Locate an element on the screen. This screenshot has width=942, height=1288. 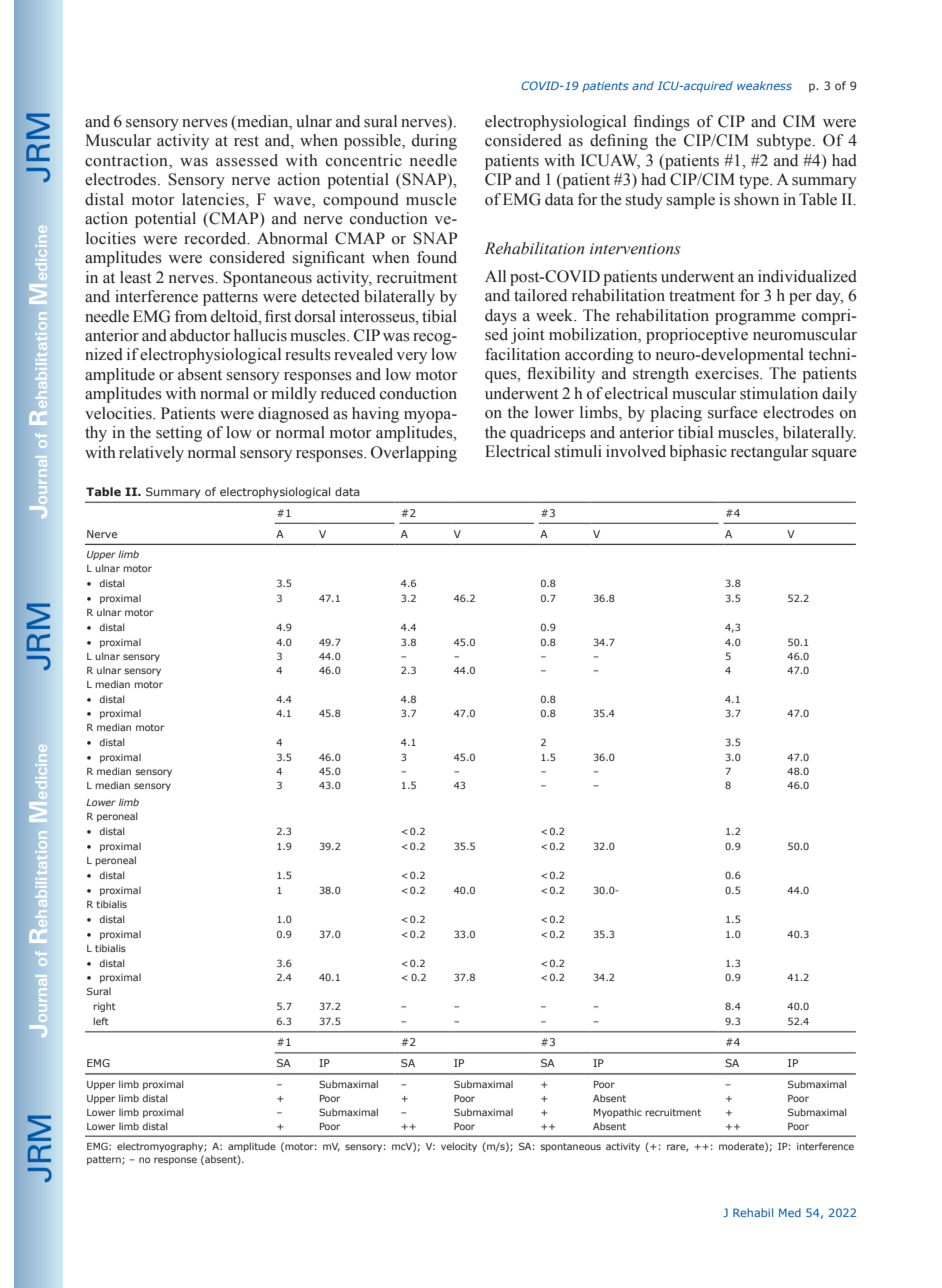
right is located at coordinates (104, 1007).
